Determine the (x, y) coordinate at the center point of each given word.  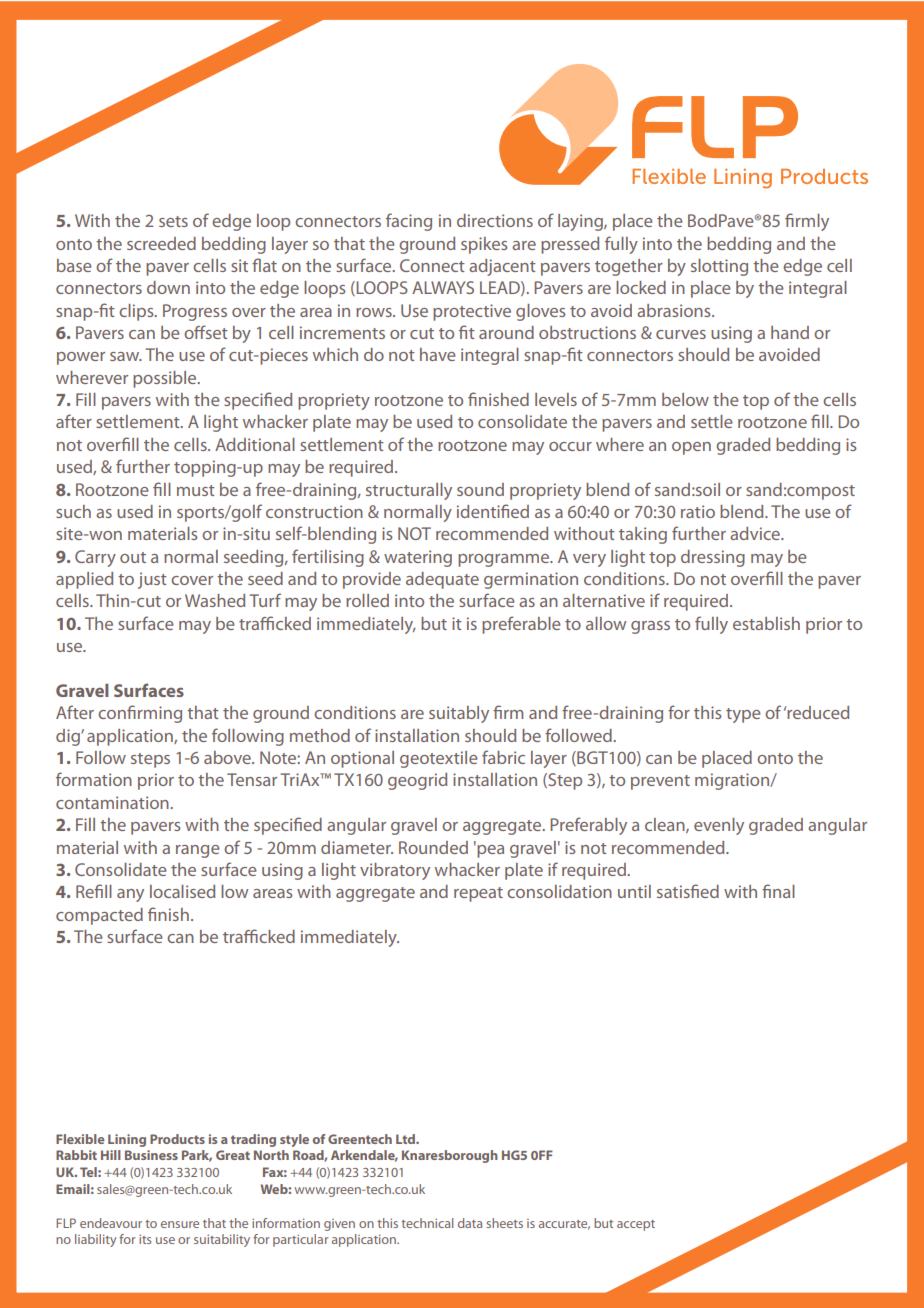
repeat (478, 894)
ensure (180, 1224)
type (743, 715)
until (634, 891)
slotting (719, 267)
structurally (409, 491)
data (470, 1223)
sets (173, 221)
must (196, 490)
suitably (459, 714)
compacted (99, 916)
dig (69, 737)
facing (409, 222)
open (691, 448)
